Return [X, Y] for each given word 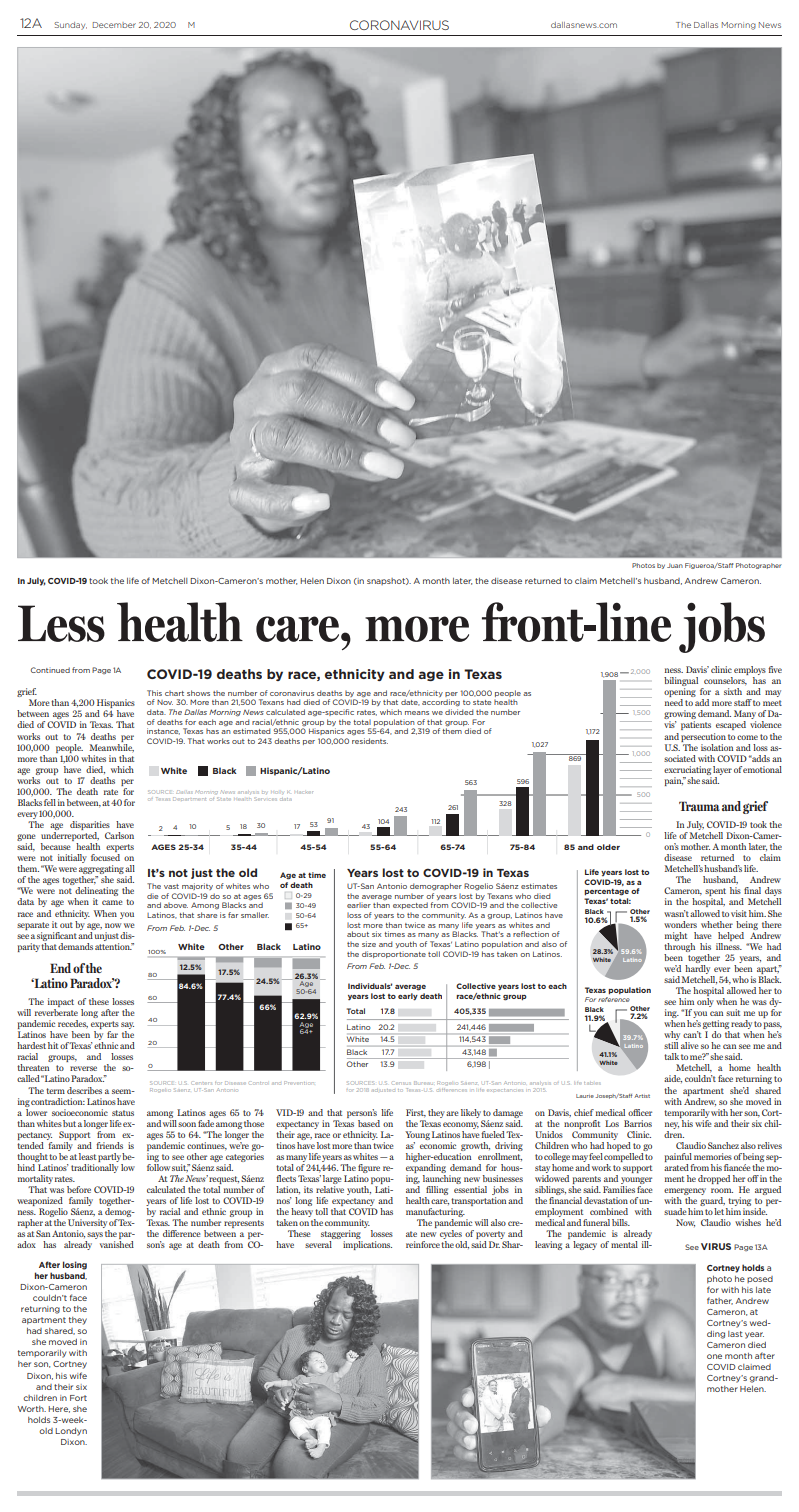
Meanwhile [112, 747]
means [417, 713]
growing [680, 716]
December [114, 25]
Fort [78, 1398]
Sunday [70, 26]
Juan [675, 565]
